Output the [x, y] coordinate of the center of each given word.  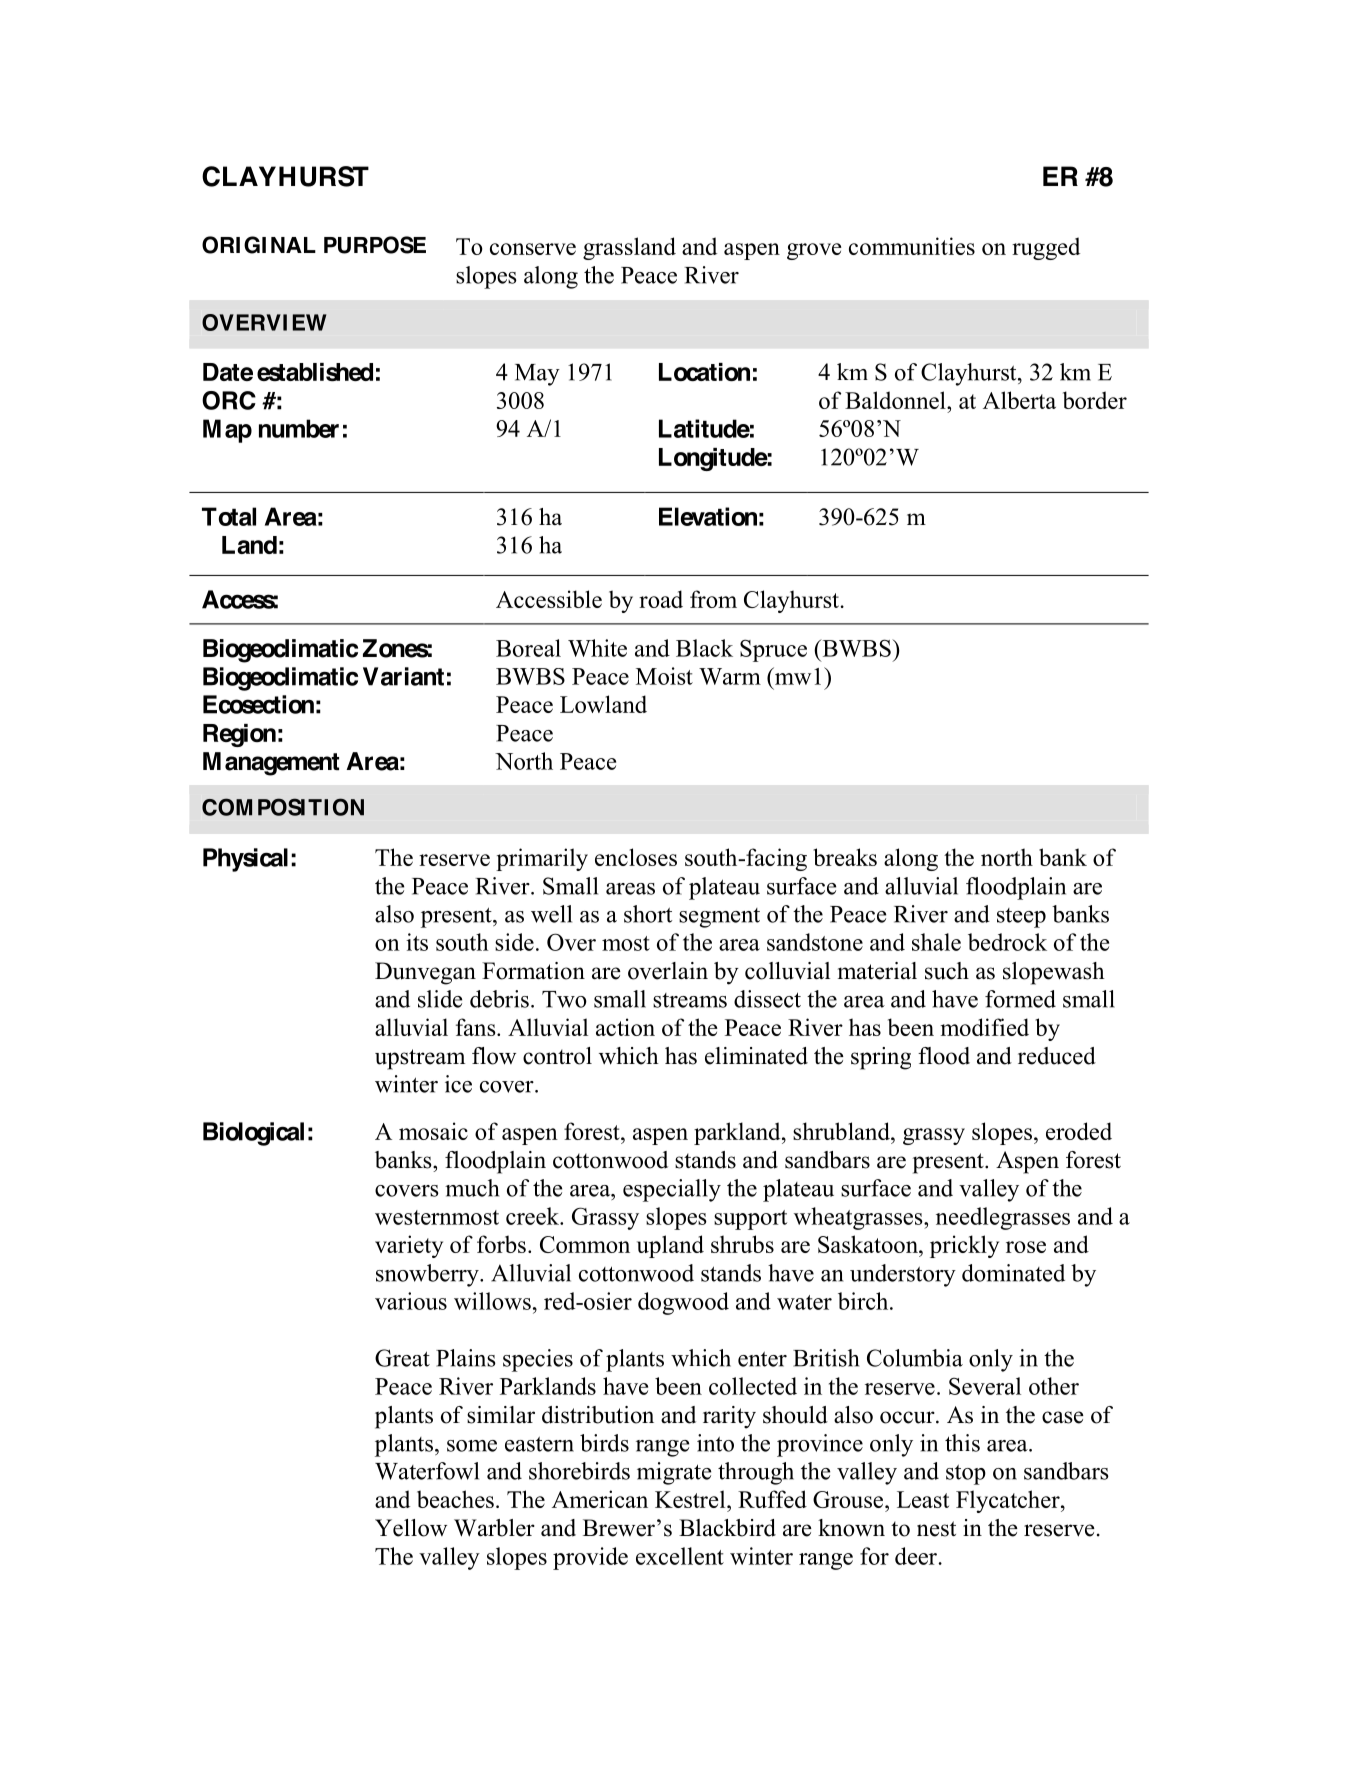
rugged [1046, 248]
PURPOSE [375, 245]
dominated [1013, 1273]
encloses [636, 857]
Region [239, 735]
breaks [845, 857]
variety [409, 1246]
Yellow [411, 1528]
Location [704, 372]
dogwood [683, 1303]
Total [229, 516]
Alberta [1019, 400]
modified [984, 1027]
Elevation [708, 516]
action [625, 1027]
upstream [420, 1059]
